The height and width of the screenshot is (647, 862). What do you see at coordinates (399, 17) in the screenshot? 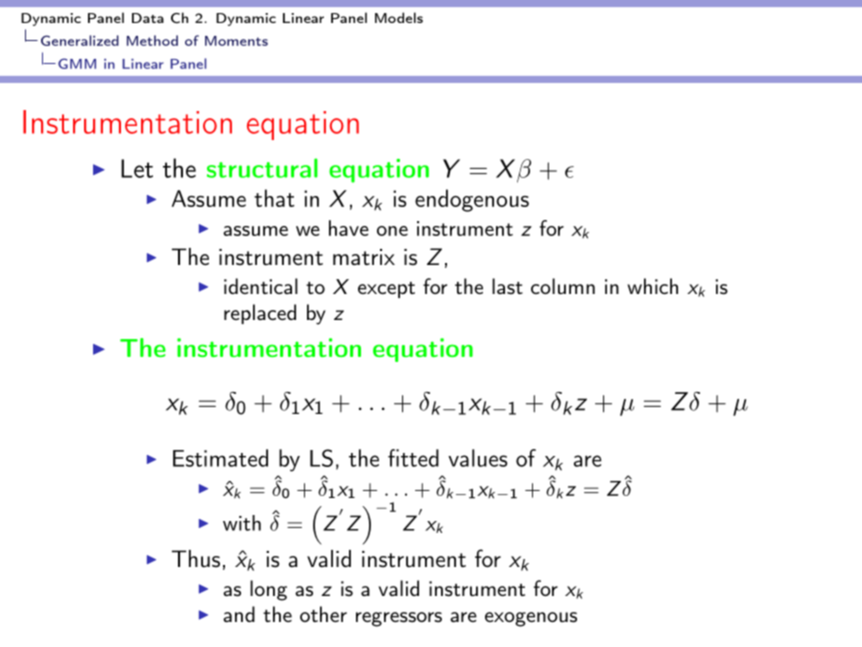
I see `Models` at bounding box center [399, 17].
